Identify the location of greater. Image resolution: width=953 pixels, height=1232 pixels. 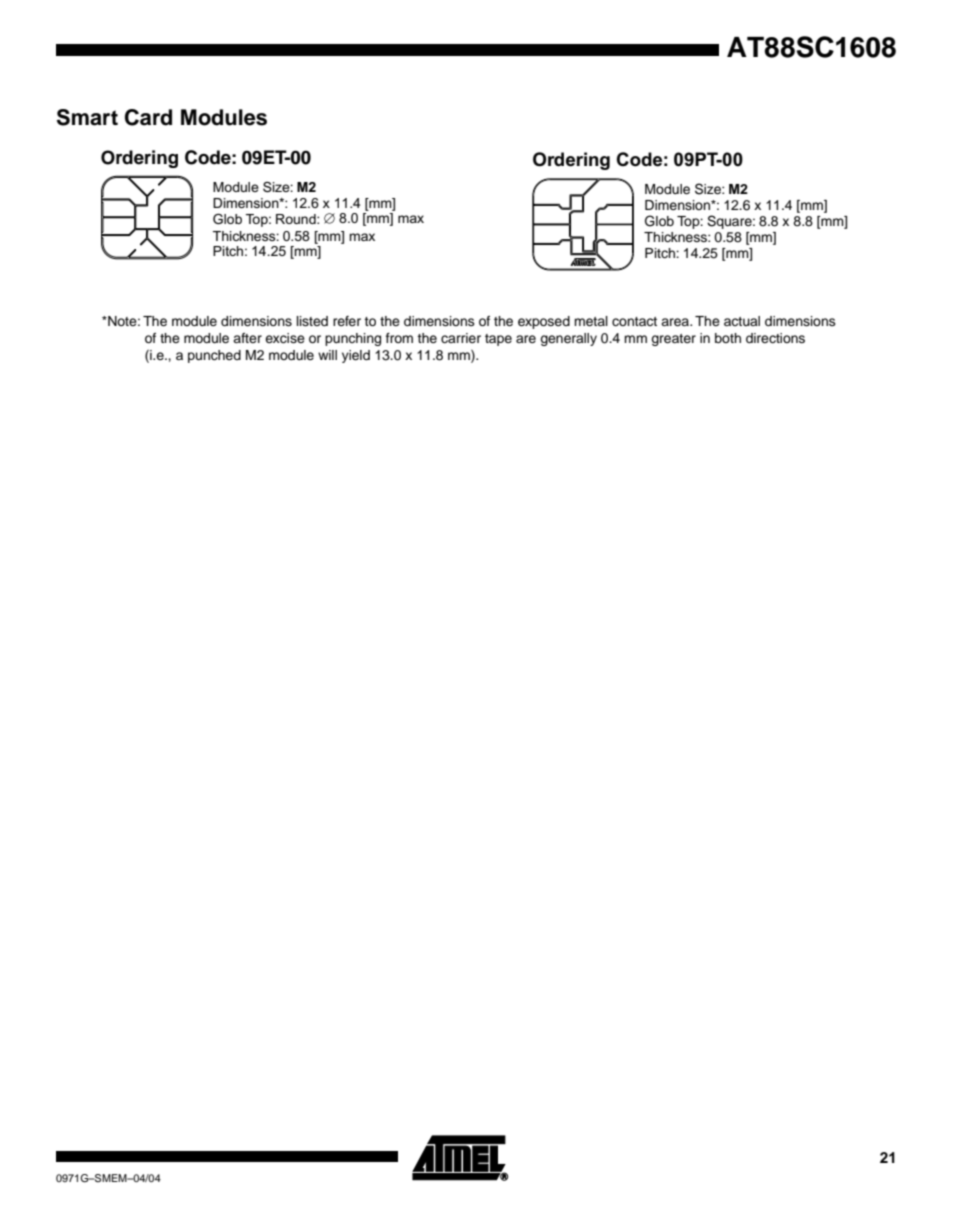
(673, 340).
